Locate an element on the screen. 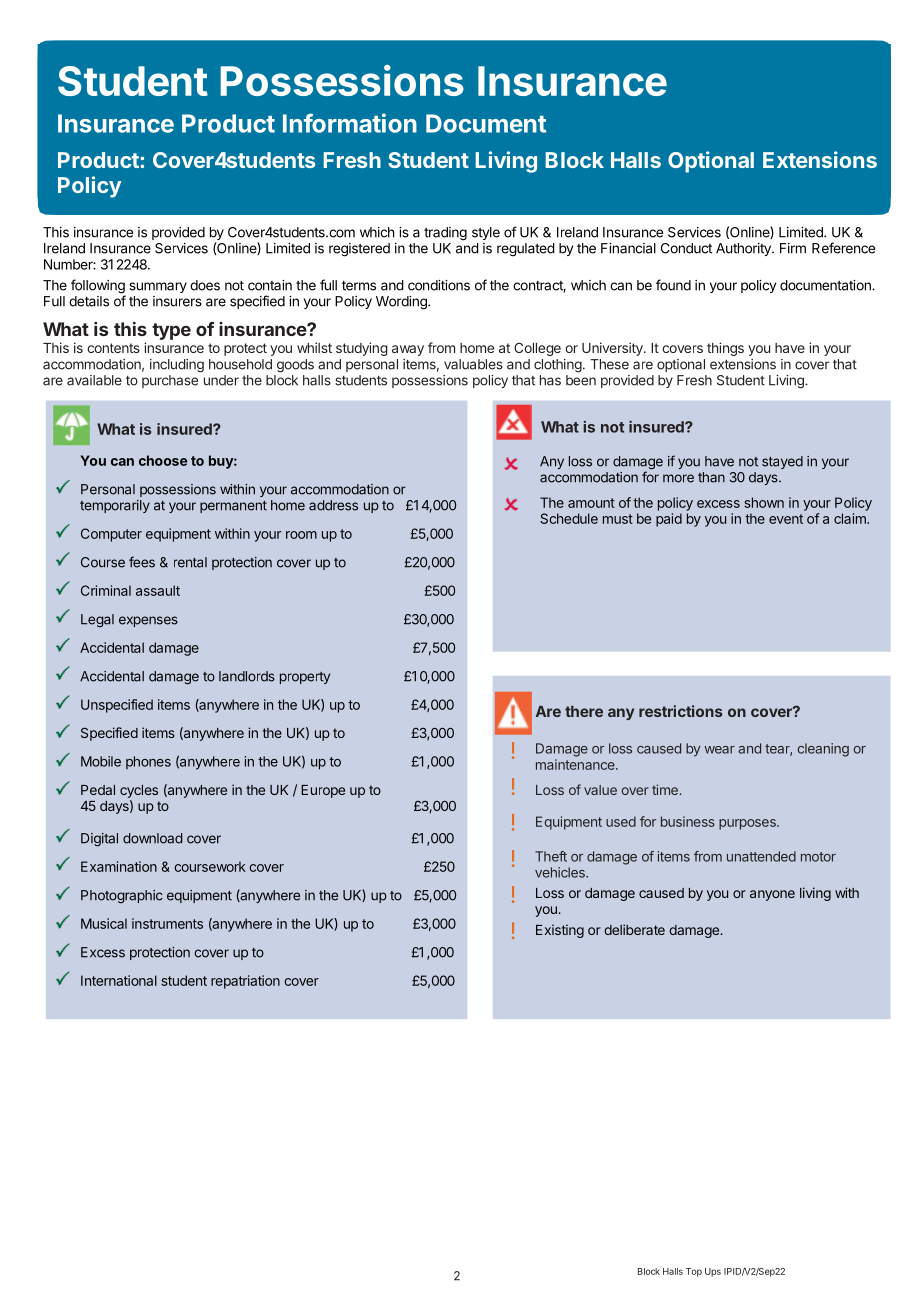  style is located at coordinates (486, 233).
